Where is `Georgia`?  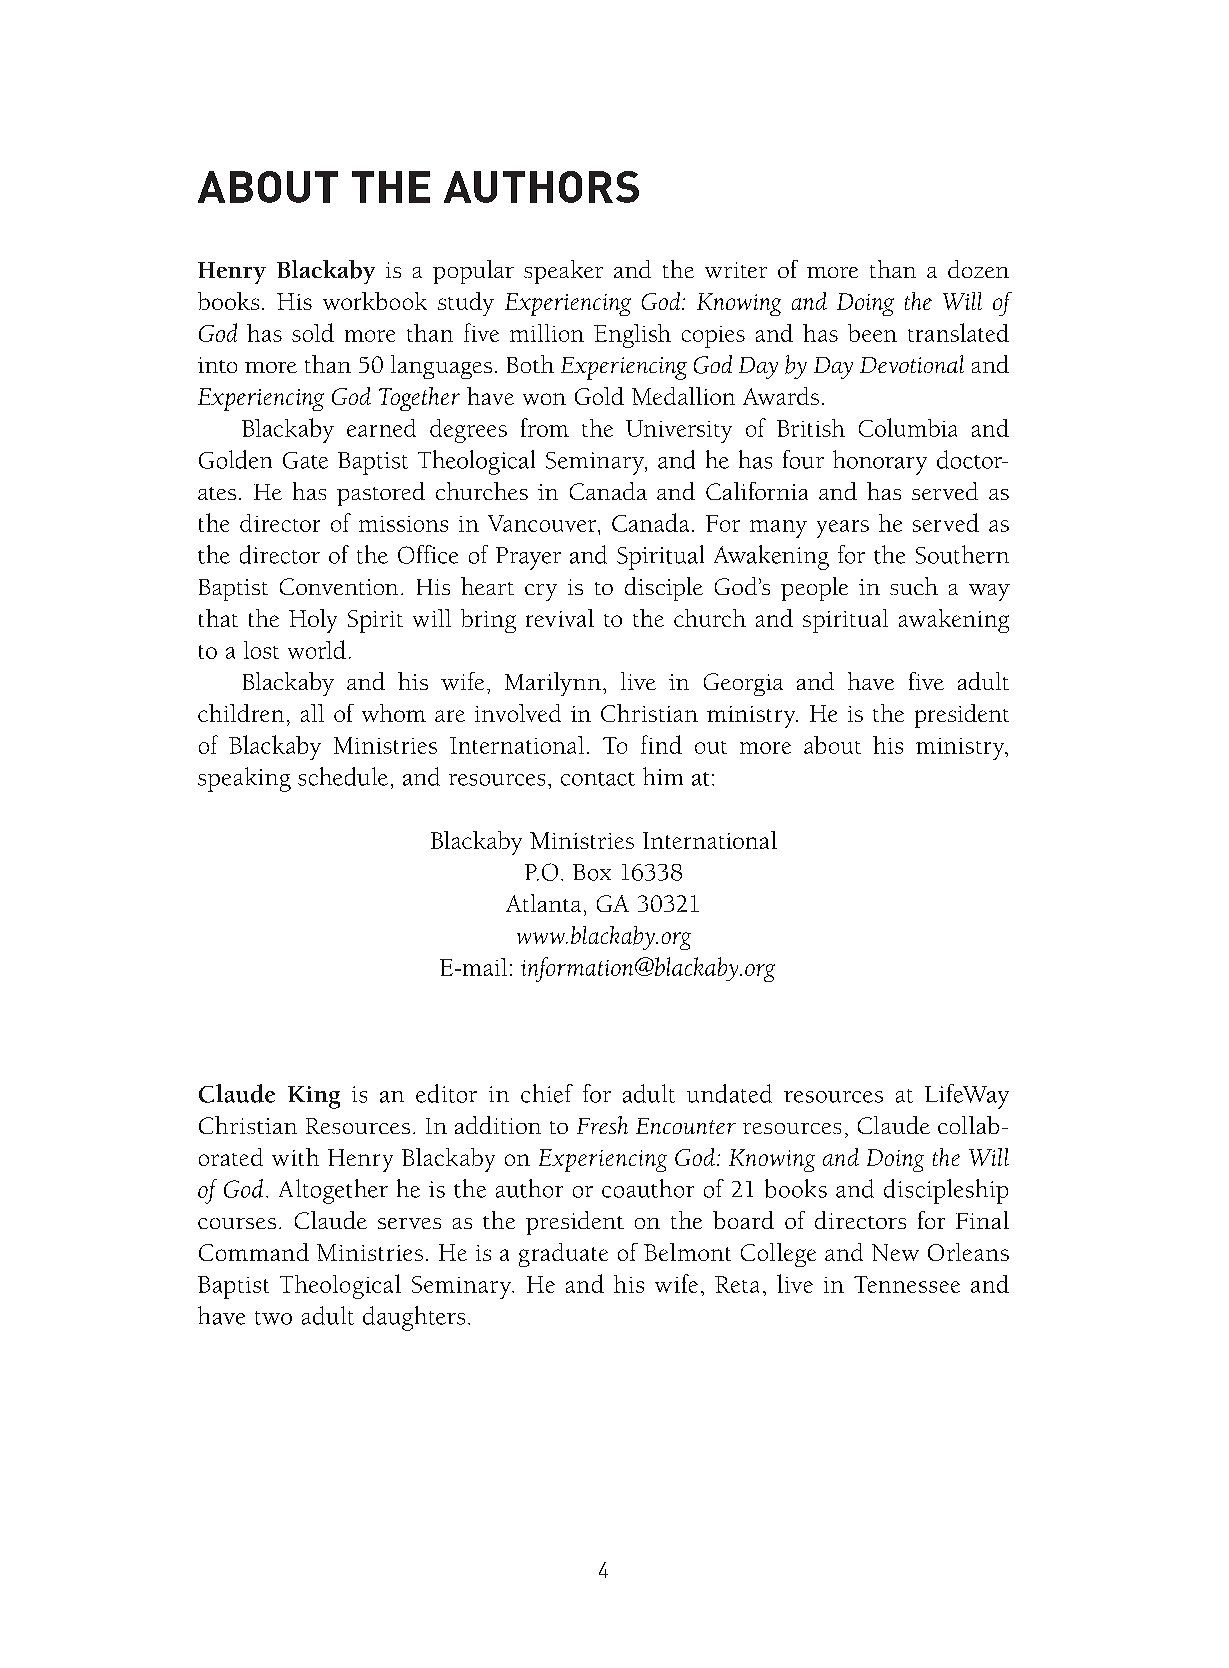
Georgia is located at coordinates (743, 684).
